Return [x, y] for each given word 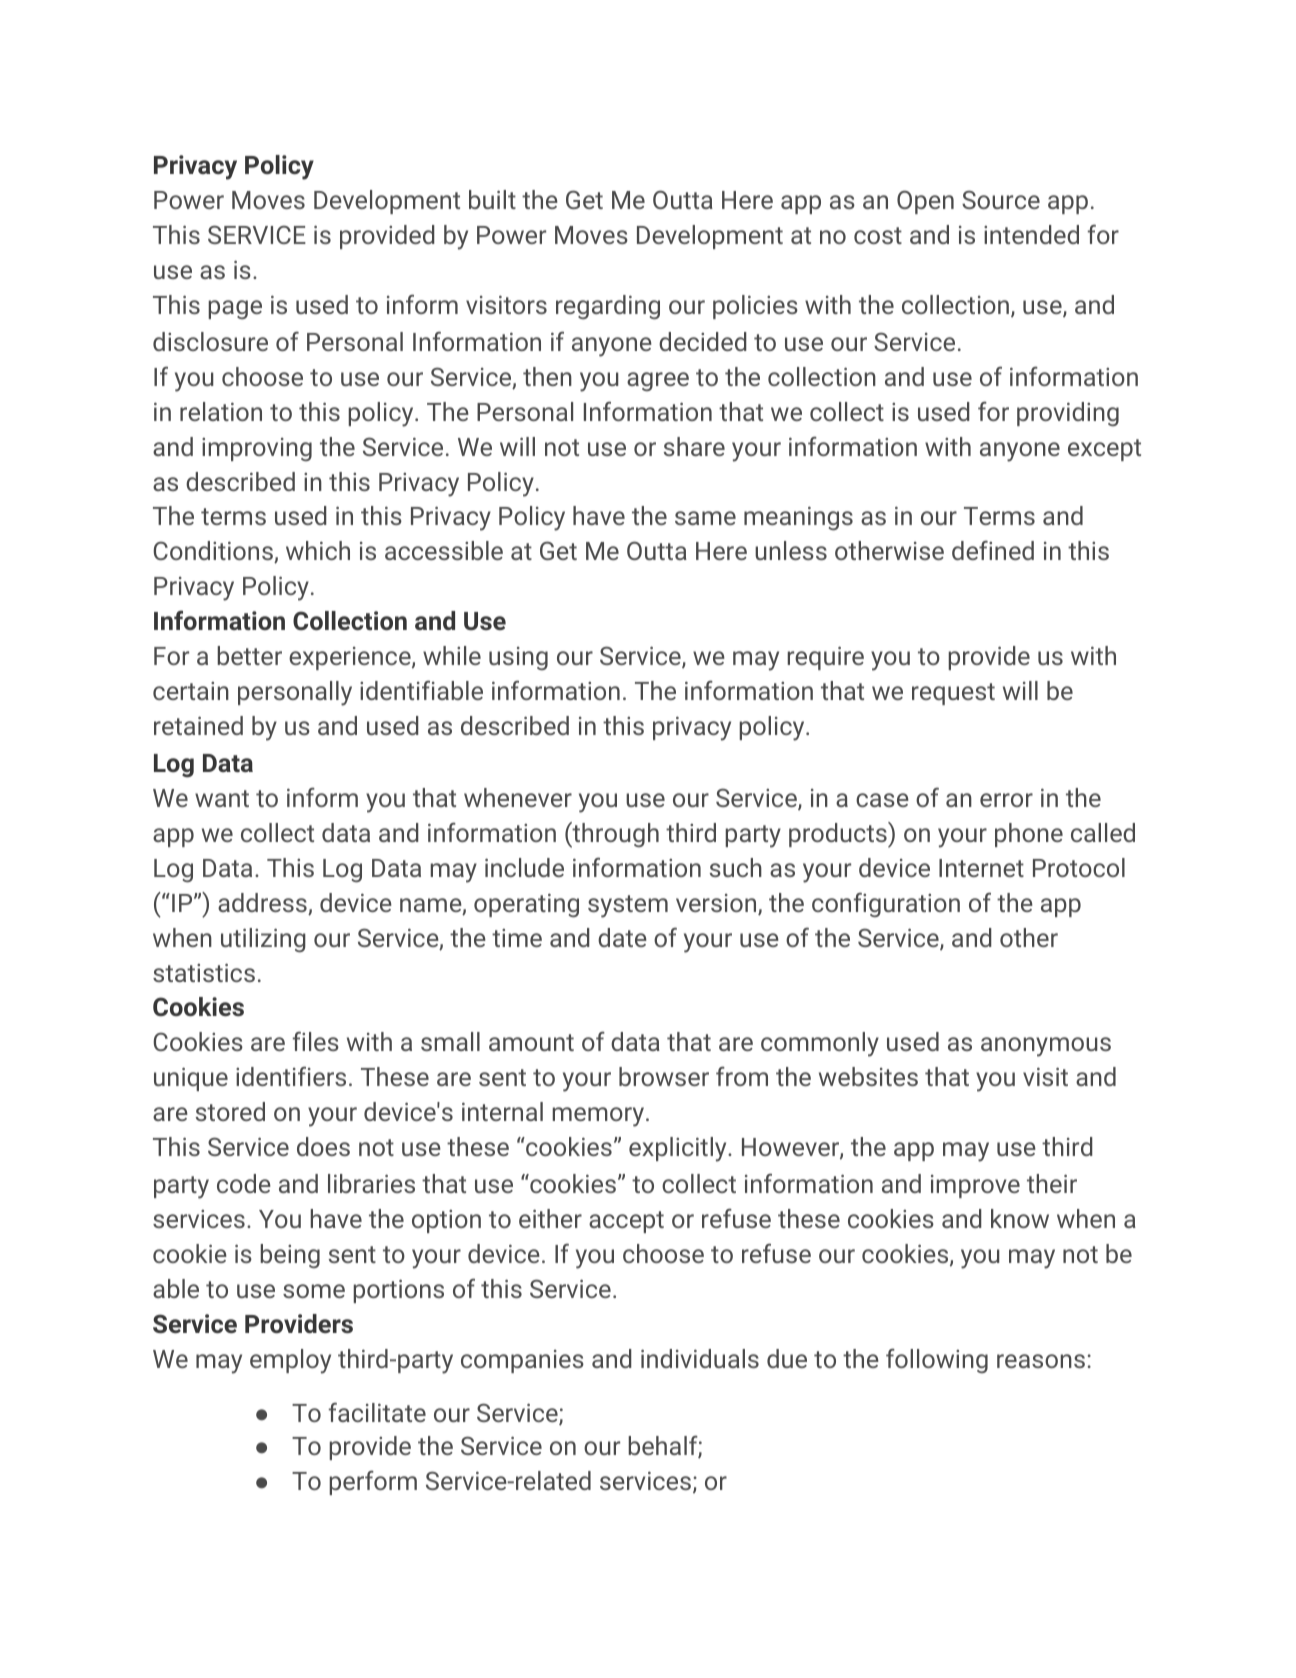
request [953, 694]
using [518, 658]
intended [1031, 234]
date [622, 937]
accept [626, 1222]
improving [257, 449]
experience [351, 658]
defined [993, 550]
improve [975, 1186]
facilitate [377, 1412]
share [694, 446]
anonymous [1046, 1047]
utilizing [263, 940]
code [244, 1183]
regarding [608, 307]
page [235, 310]
